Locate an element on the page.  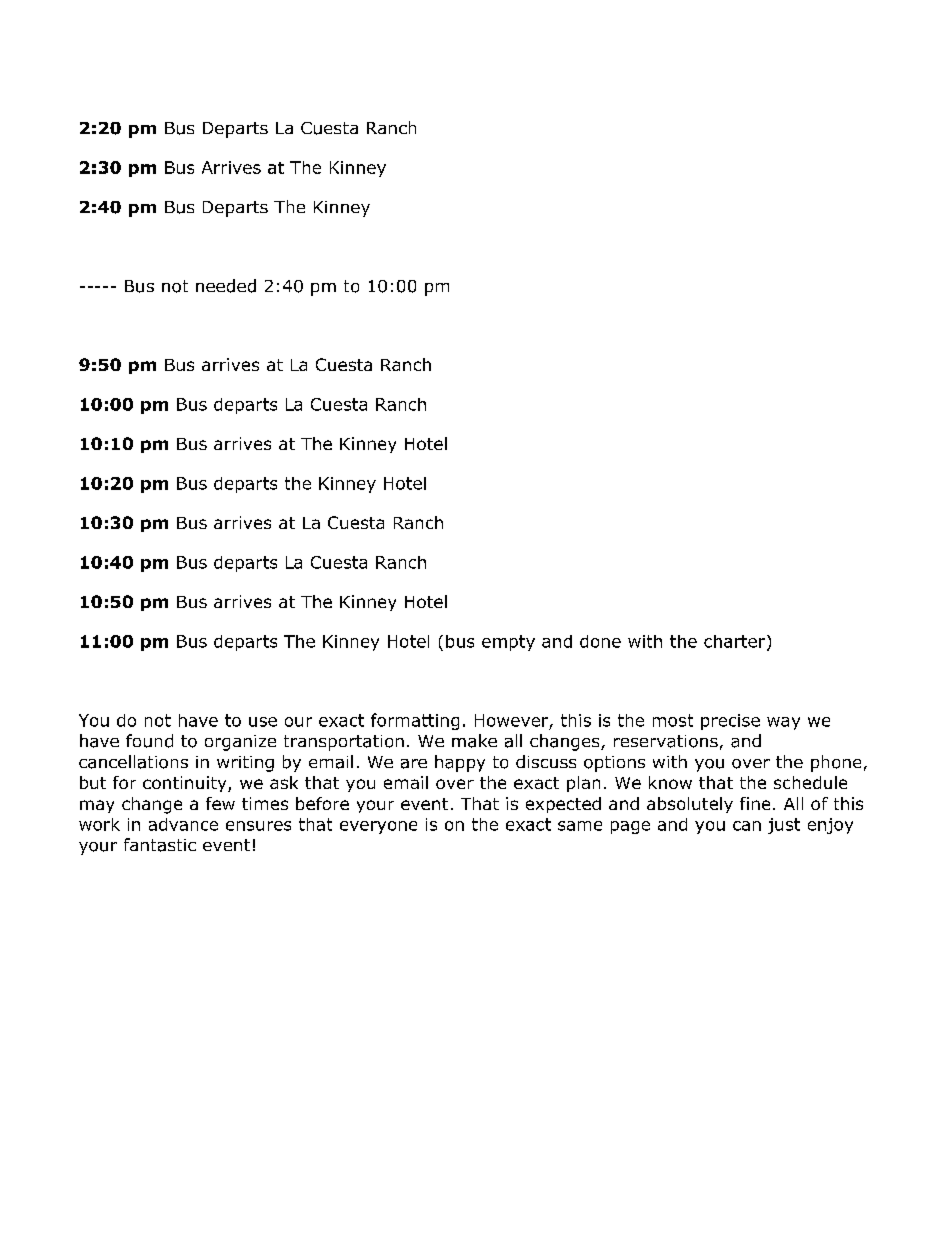
done is located at coordinates (600, 641).
